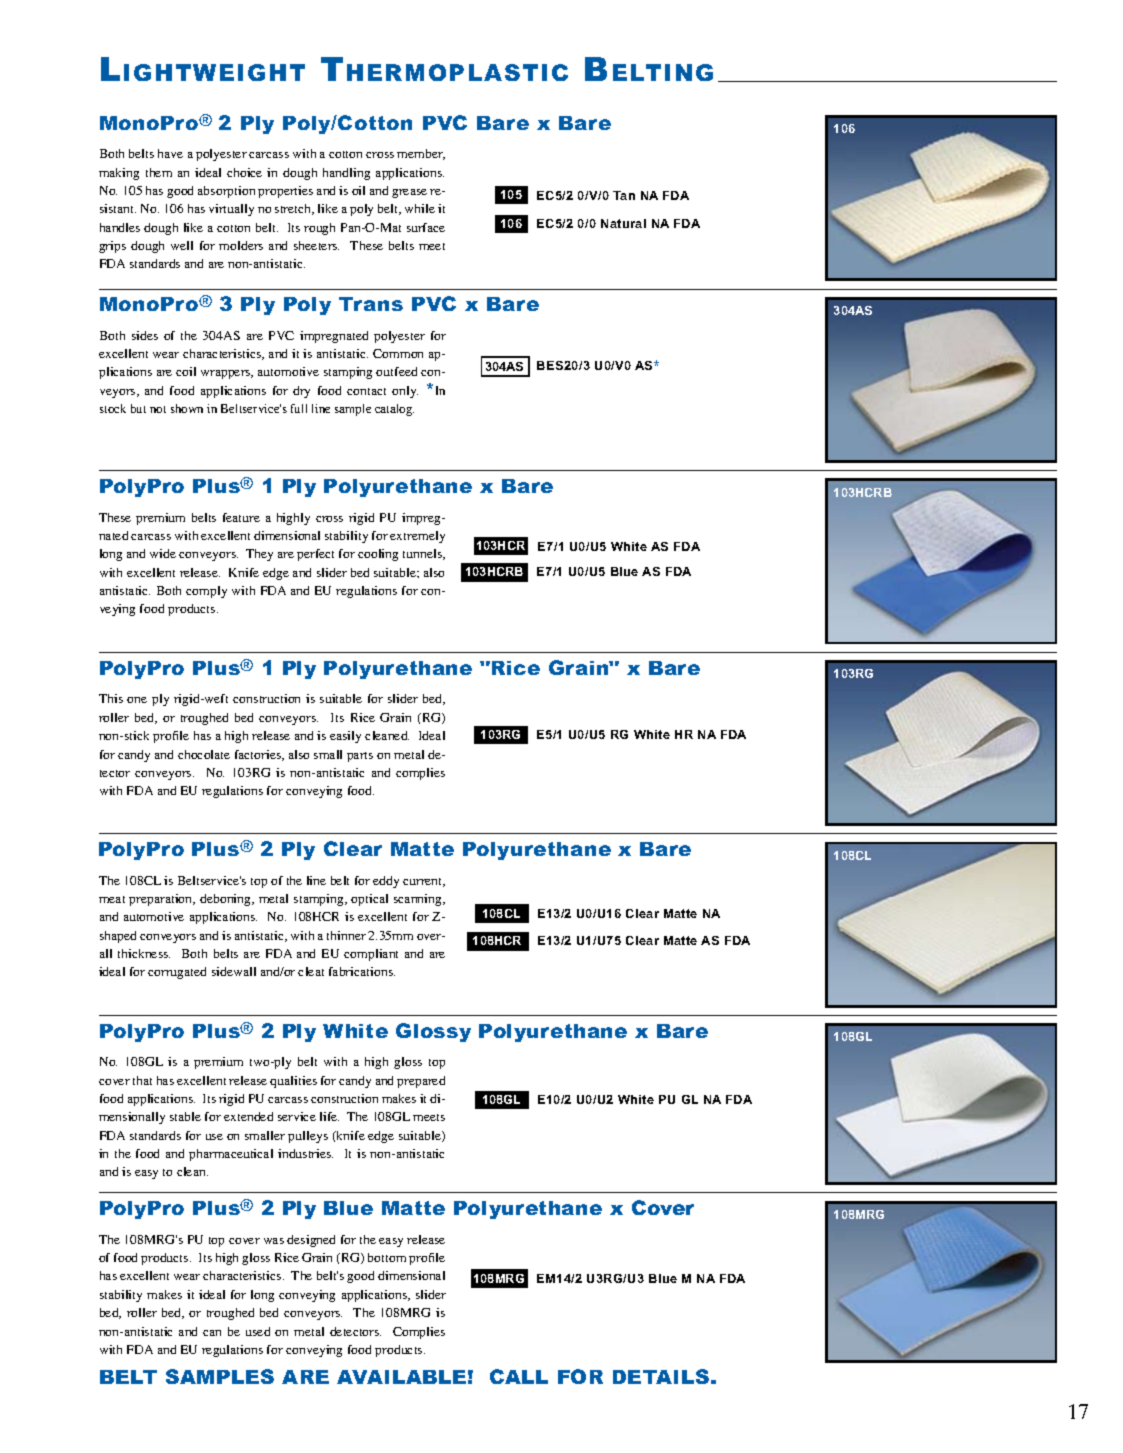 This screenshot has height=1453, width=1123. I want to click on them, so click(159, 172).
